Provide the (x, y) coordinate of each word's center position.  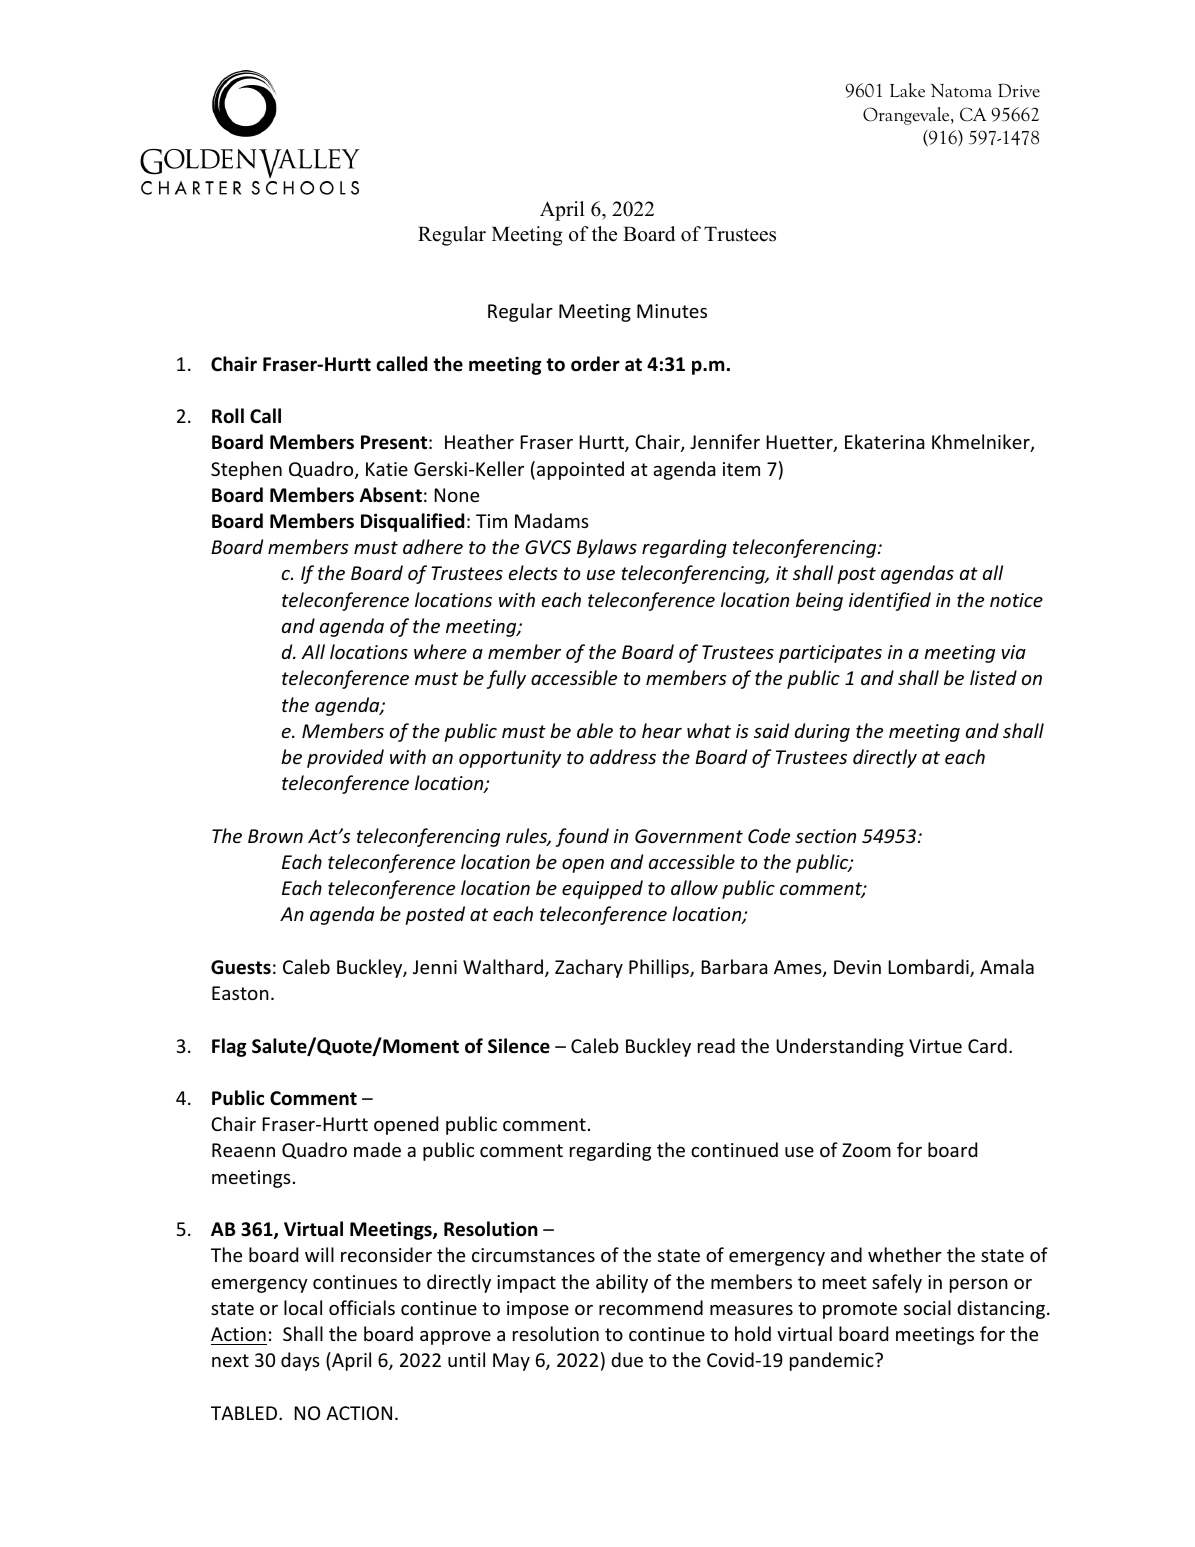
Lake (907, 90)
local (303, 1307)
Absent (391, 495)
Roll (228, 416)
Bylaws (607, 548)
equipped (602, 889)
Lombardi (929, 968)
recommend (651, 1307)
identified (890, 601)
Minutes (672, 311)
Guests (241, 967)
